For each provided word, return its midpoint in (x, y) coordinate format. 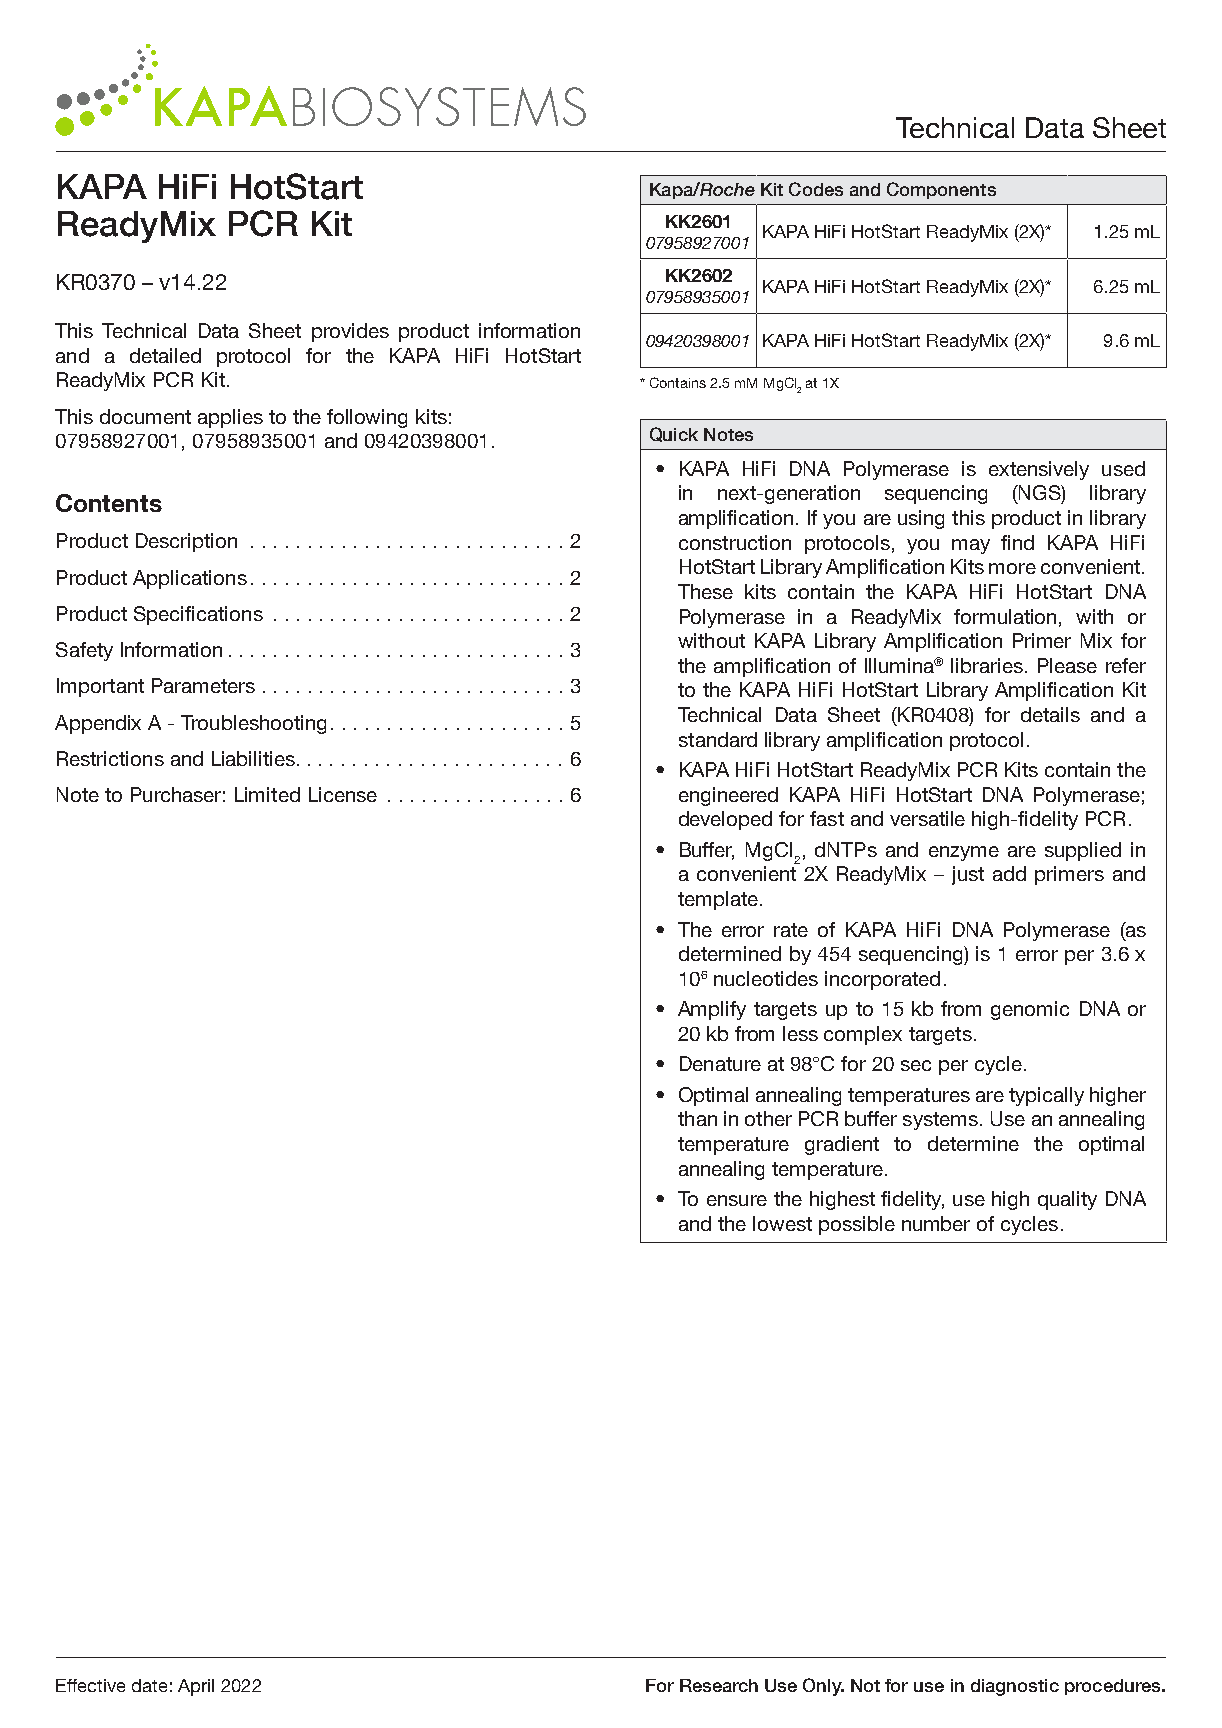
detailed (165, 355)
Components (941, 190)
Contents (109, 503)
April (196, 1687)
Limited (267, 794)
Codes (816, 189)
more (1012, 568)
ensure (737, 1200)
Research (719, 1685)
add (1009, 873)
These (705, 591)
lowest (782, 1223)
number (936, 1223)
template (718, 900)
